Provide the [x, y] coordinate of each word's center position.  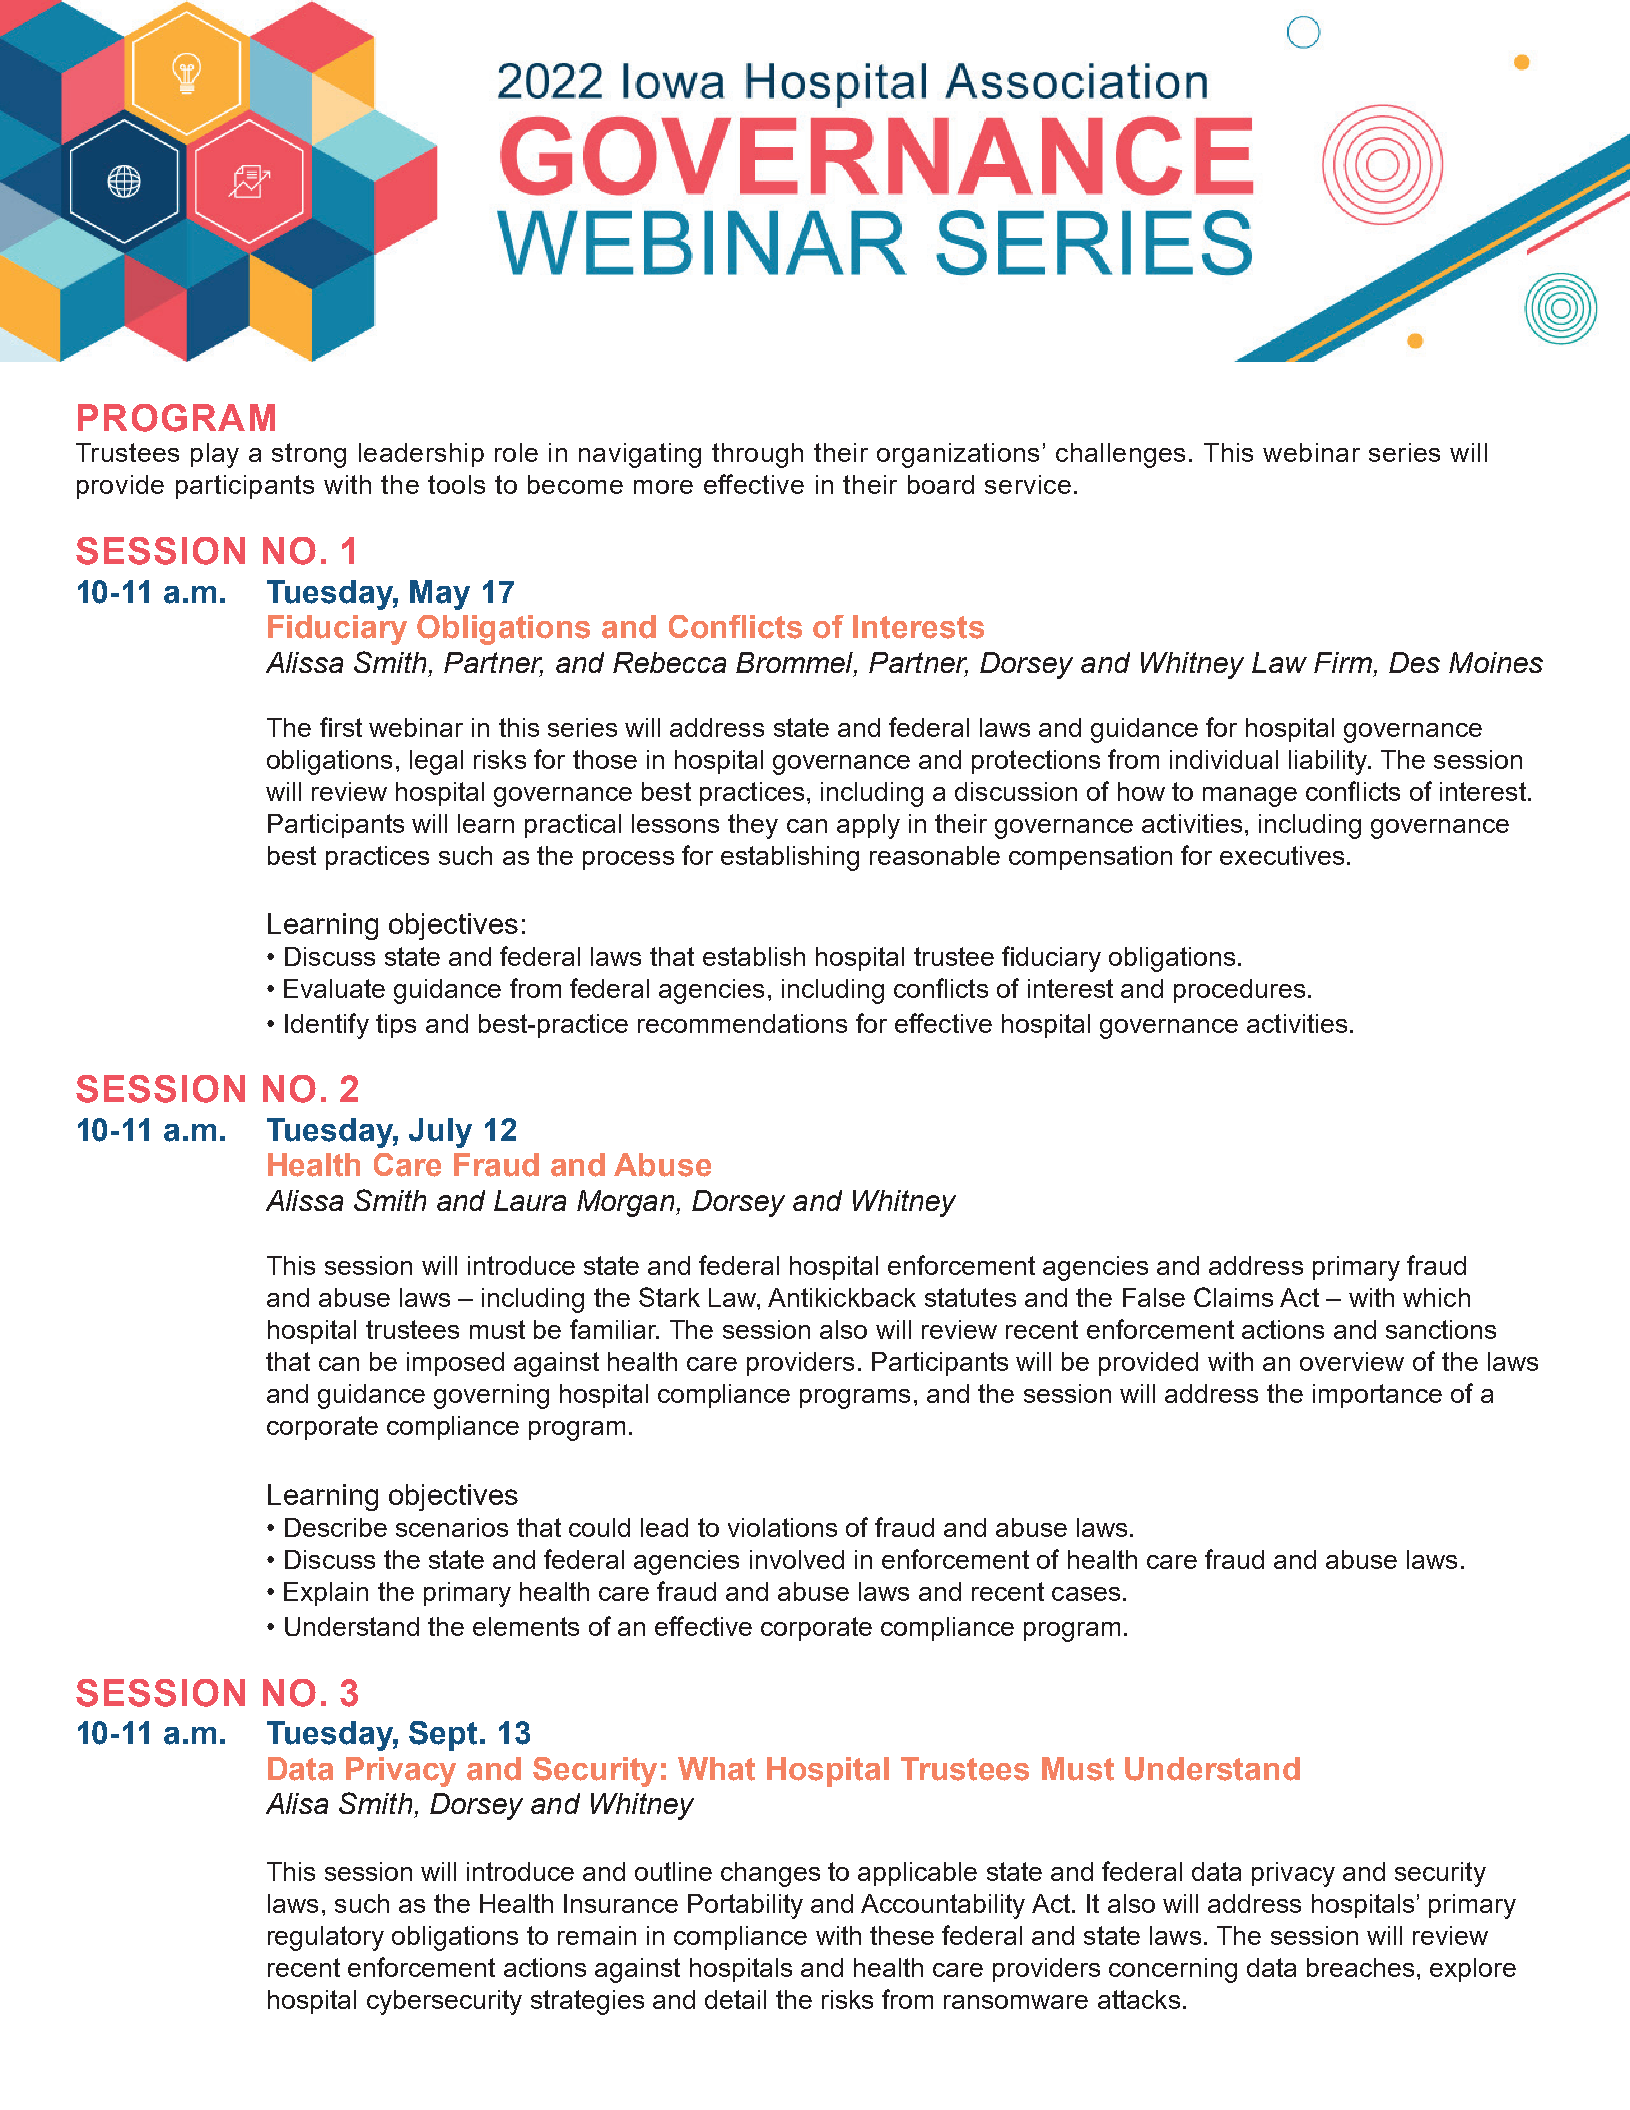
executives [1282, 855]
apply [868, 826]
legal [436, 762]
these [902, 1935]
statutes [970, 1297]
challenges [1120, 455]
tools [456, 484]
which [1436, 1297]
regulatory [326, 1938]
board [941, 484]
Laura [530, 1200]
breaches [1360, 1967]
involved [797, 1559]
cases [1086, 1594]
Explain [326, 1594]
